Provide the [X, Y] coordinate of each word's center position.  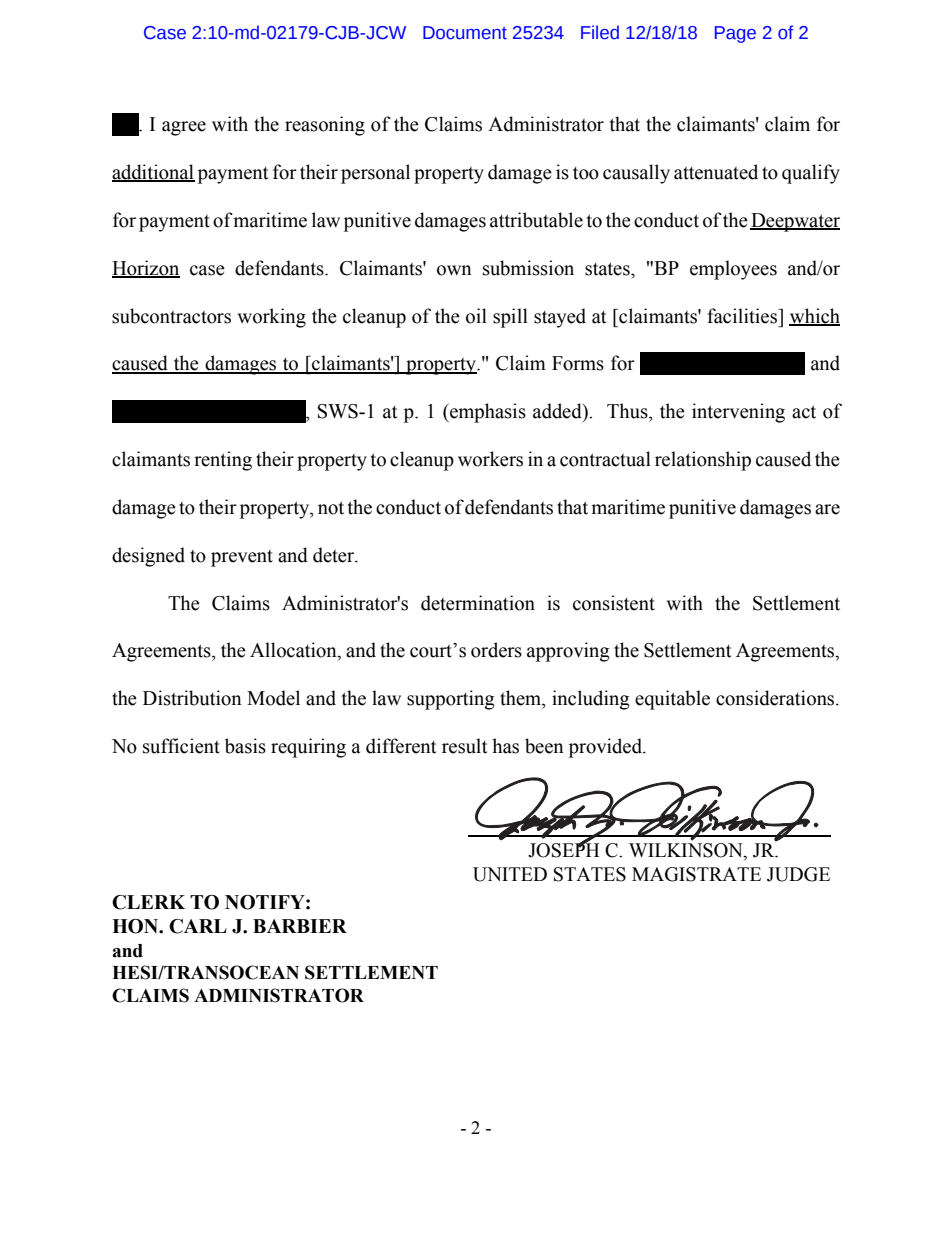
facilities [743, 316]
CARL [198, 926]
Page [735, 34]
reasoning [325, 126]
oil [476, 316]
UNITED [510, 874]
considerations [776, 698]
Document [465, 33]
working [271, 318]
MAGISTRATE [696, 874]
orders [496, 650]
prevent [242, 558]
